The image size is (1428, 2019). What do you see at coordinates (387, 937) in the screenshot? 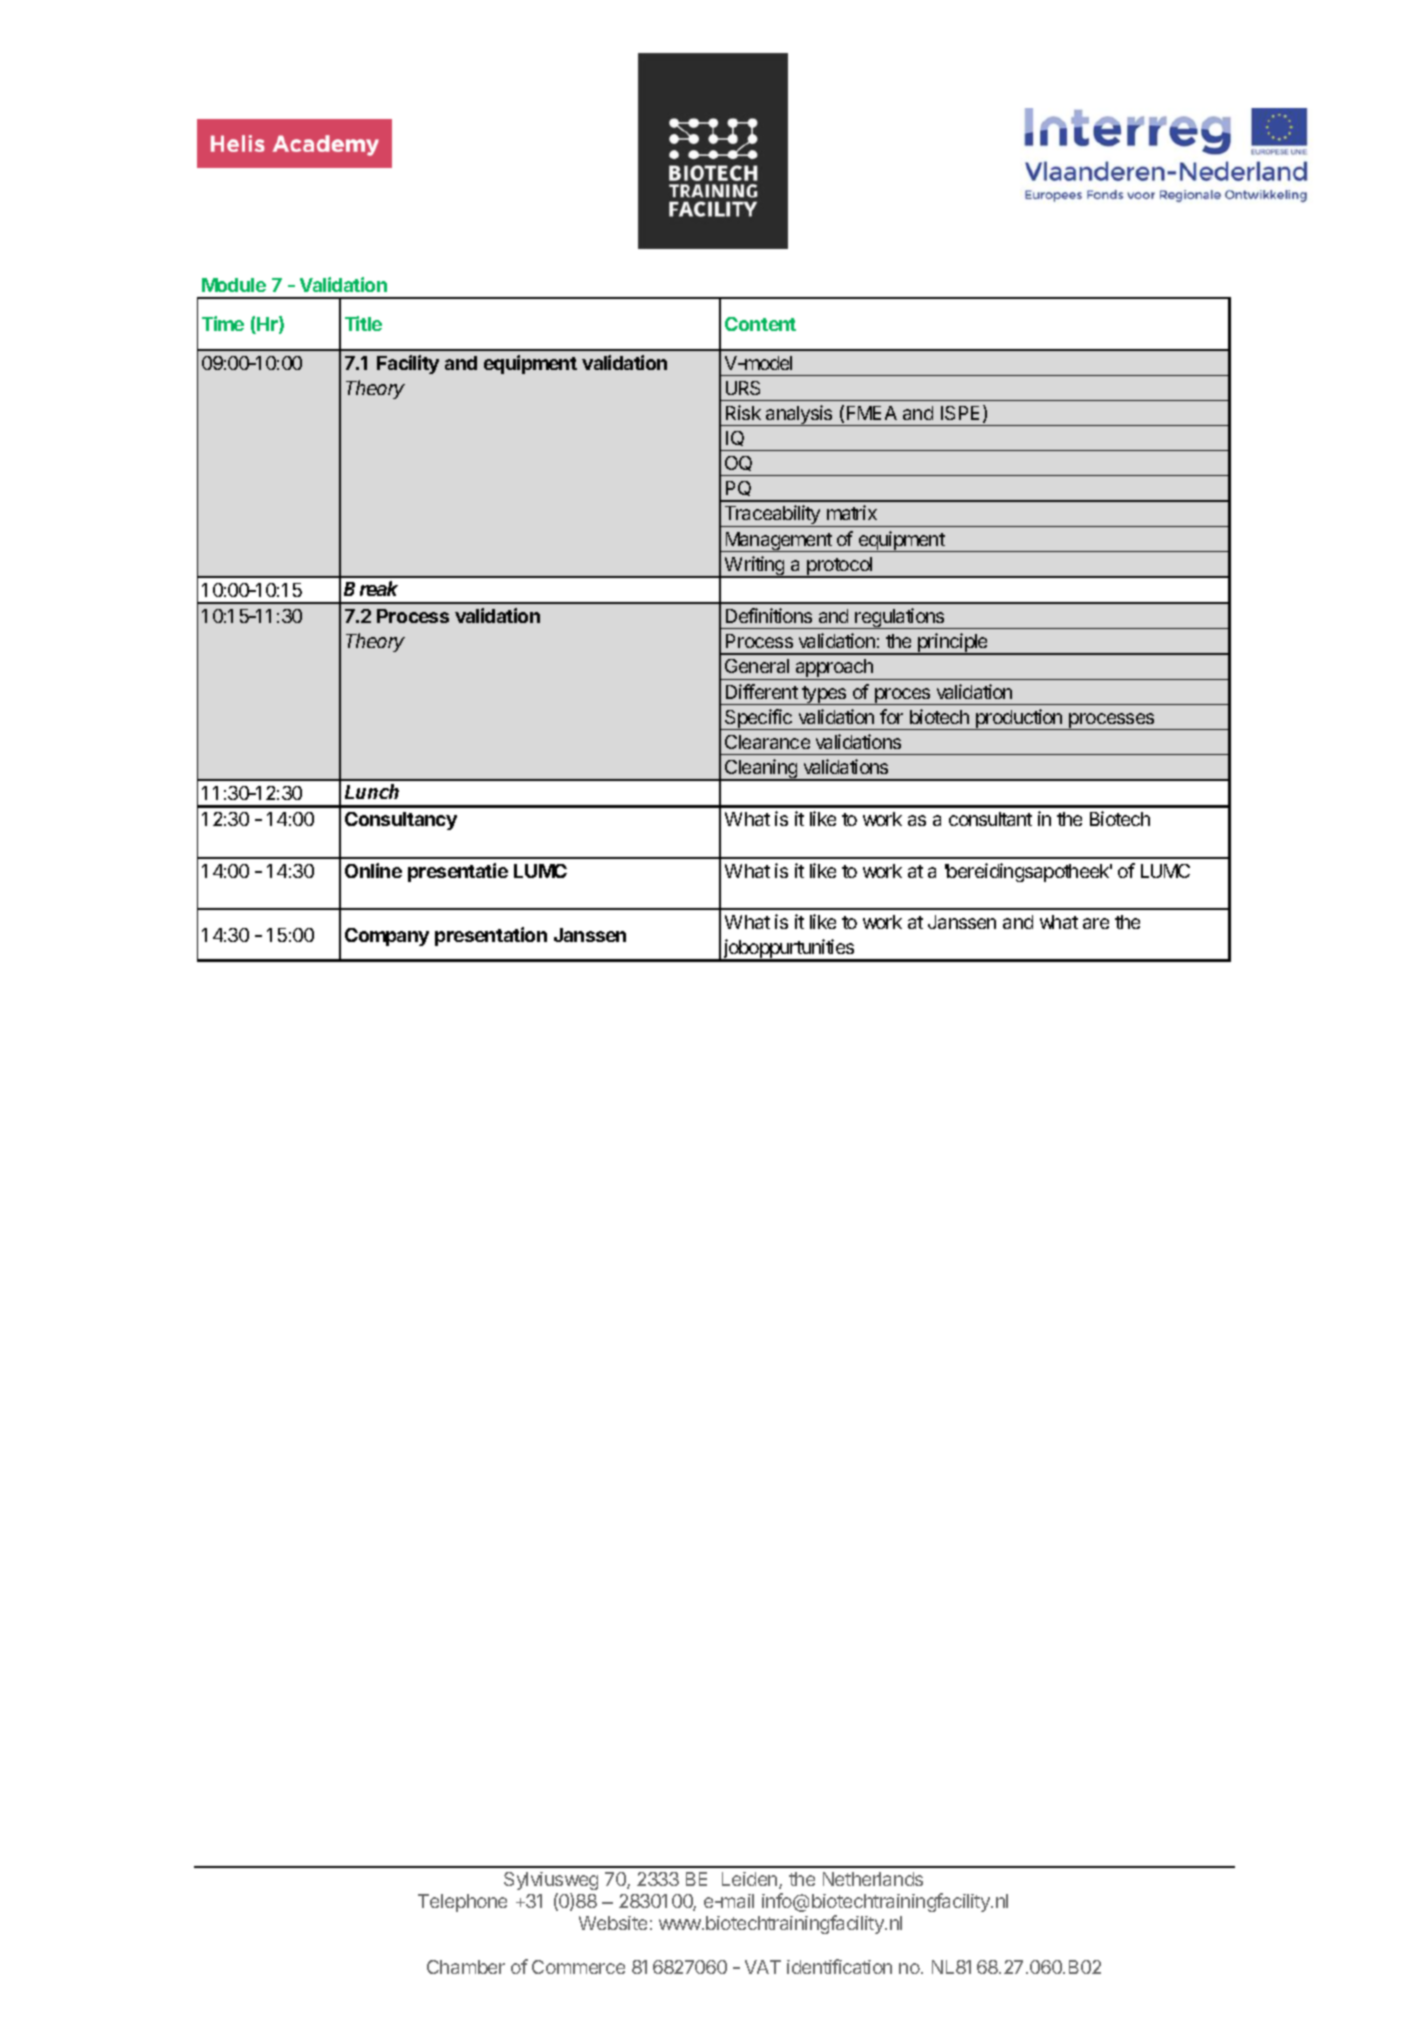
I see `Company` at bounding box center [387, 937].
